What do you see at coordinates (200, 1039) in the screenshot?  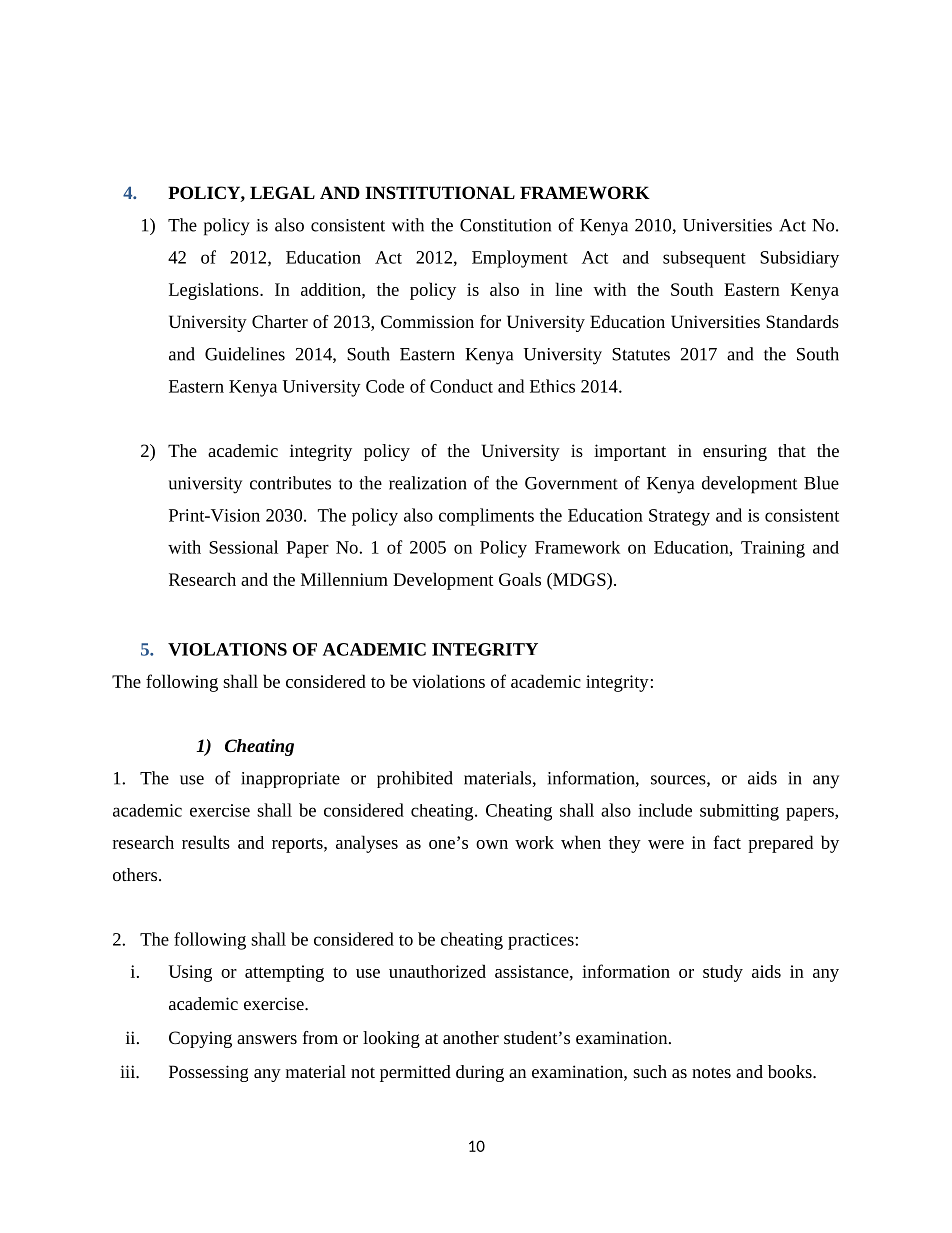 I see `Copying` at bounding box center [200, 1039].
